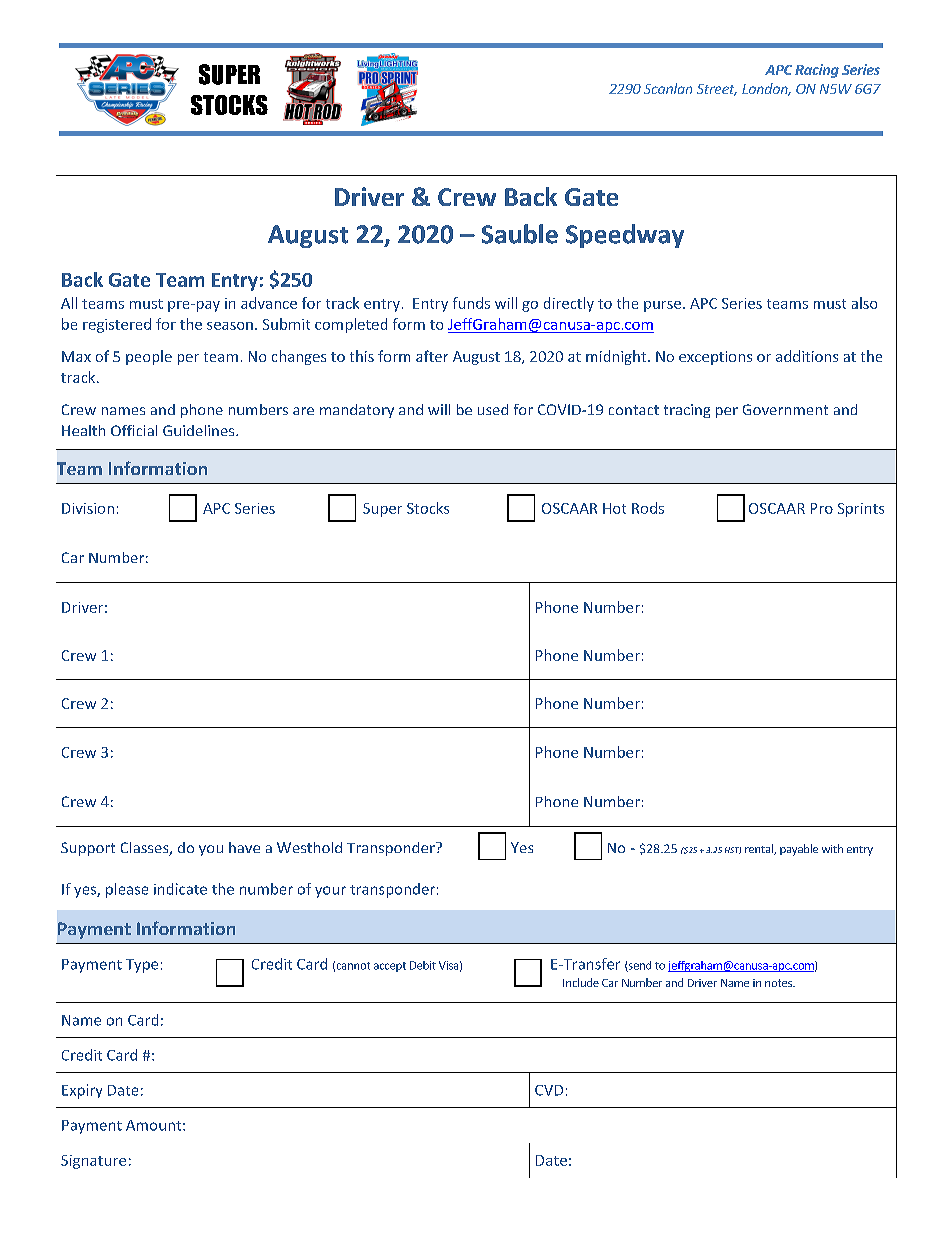 This page has height=1233, width=952. Describe the element at coordinates (614, 508) in the page. I see `Hot` at that location.
